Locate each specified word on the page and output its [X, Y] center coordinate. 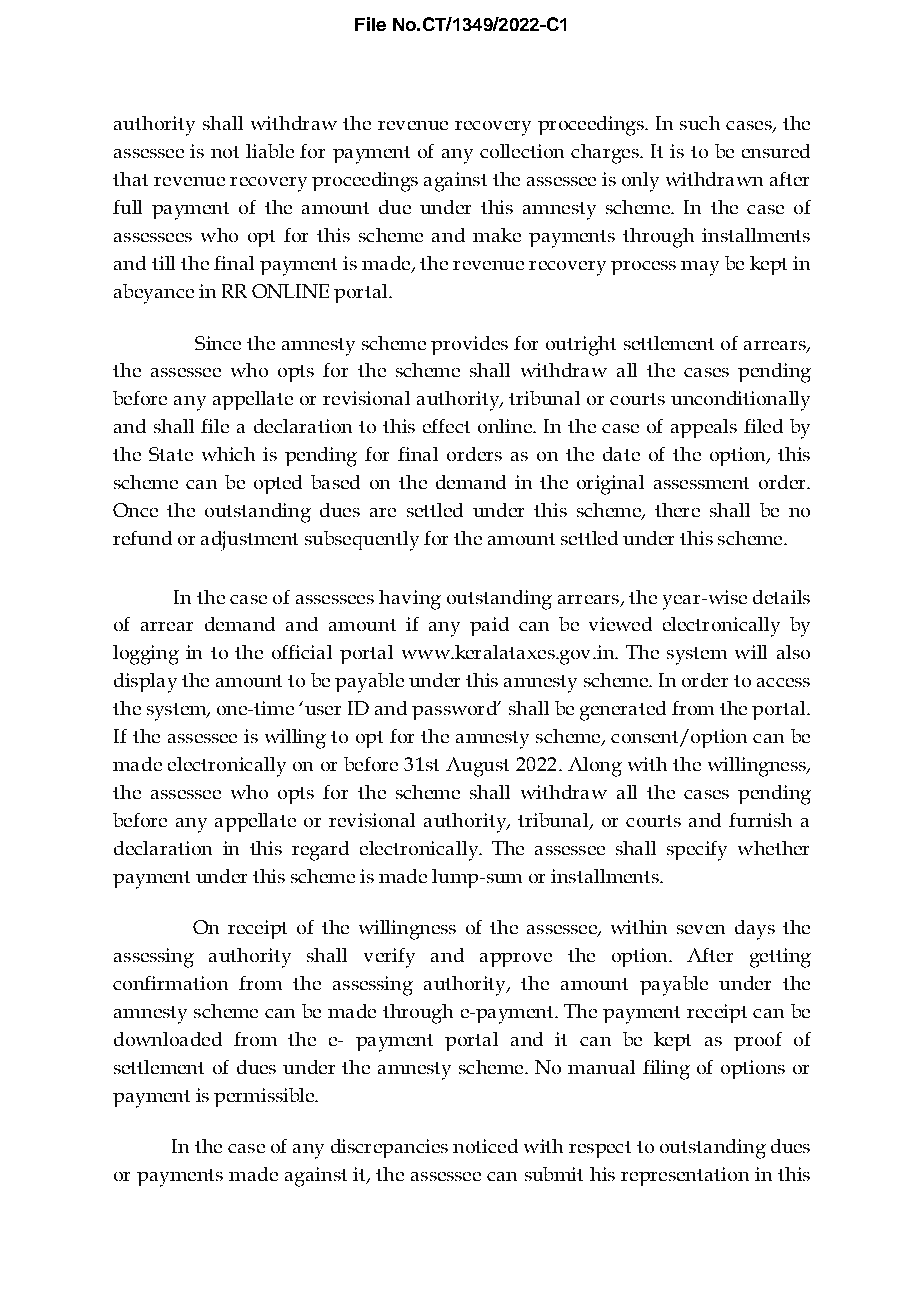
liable [270, 151]
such [700, 123]
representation [685, 1176]
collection [522, 151]
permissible [265, 1097]
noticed [485, 1146]
